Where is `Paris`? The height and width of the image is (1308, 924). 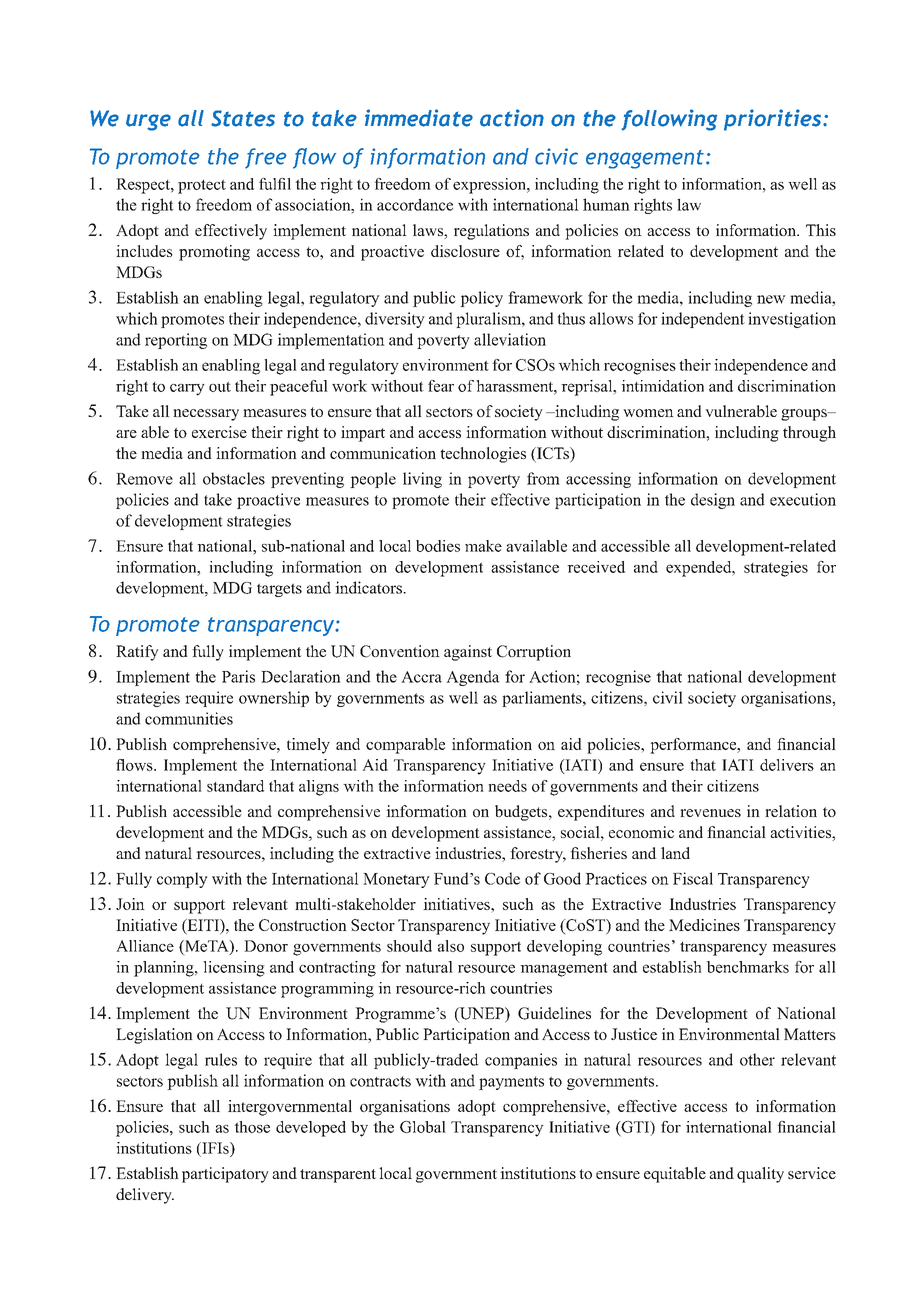
Paris is located at coordinates (238, 676).
